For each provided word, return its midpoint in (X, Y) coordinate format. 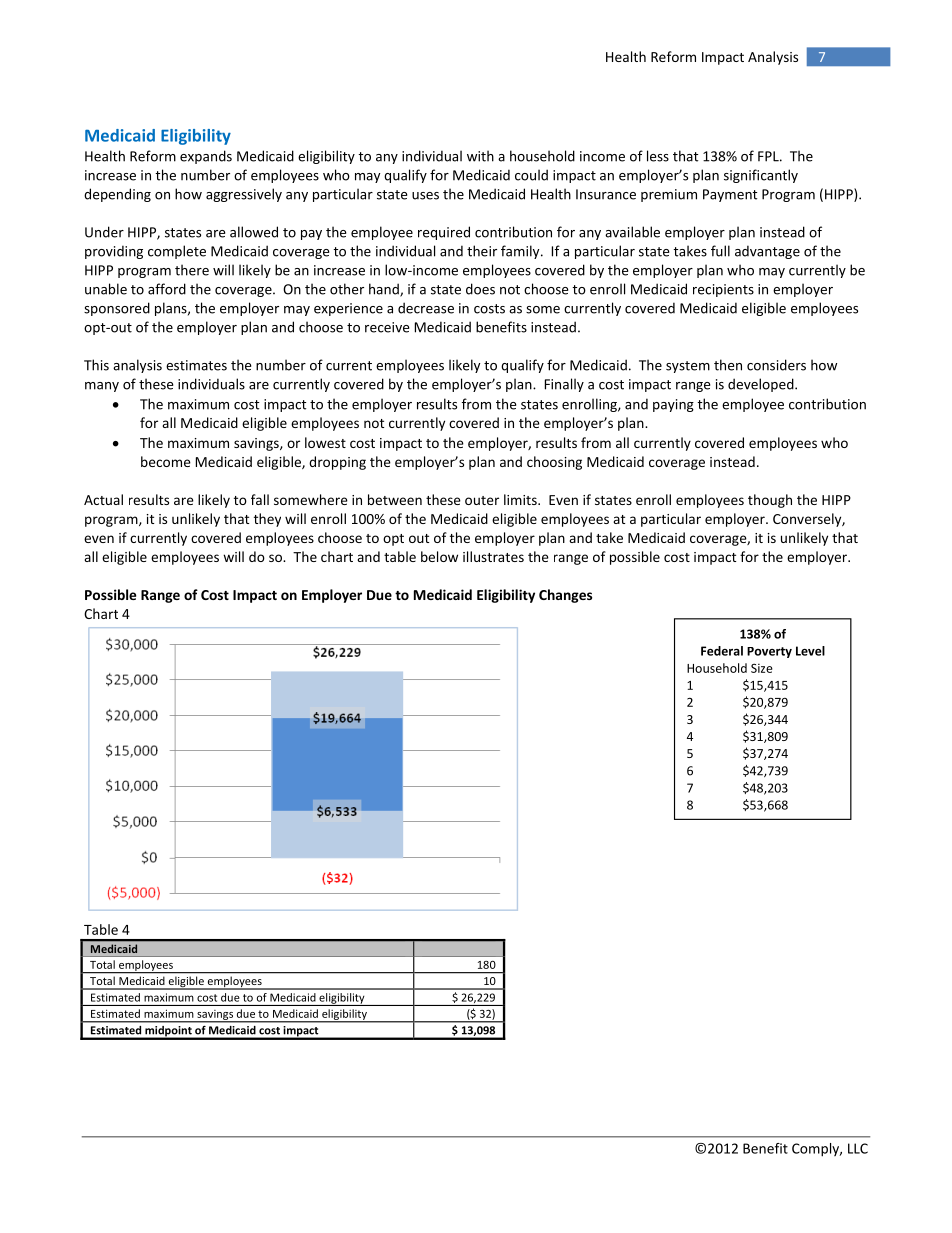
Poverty (769, 652)
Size (762, 668)
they (267, 520)
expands (206, 157)
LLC (858, 1148)
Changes (565, 596)
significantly (761, 176)
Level (810, 651)
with (480, 156)
